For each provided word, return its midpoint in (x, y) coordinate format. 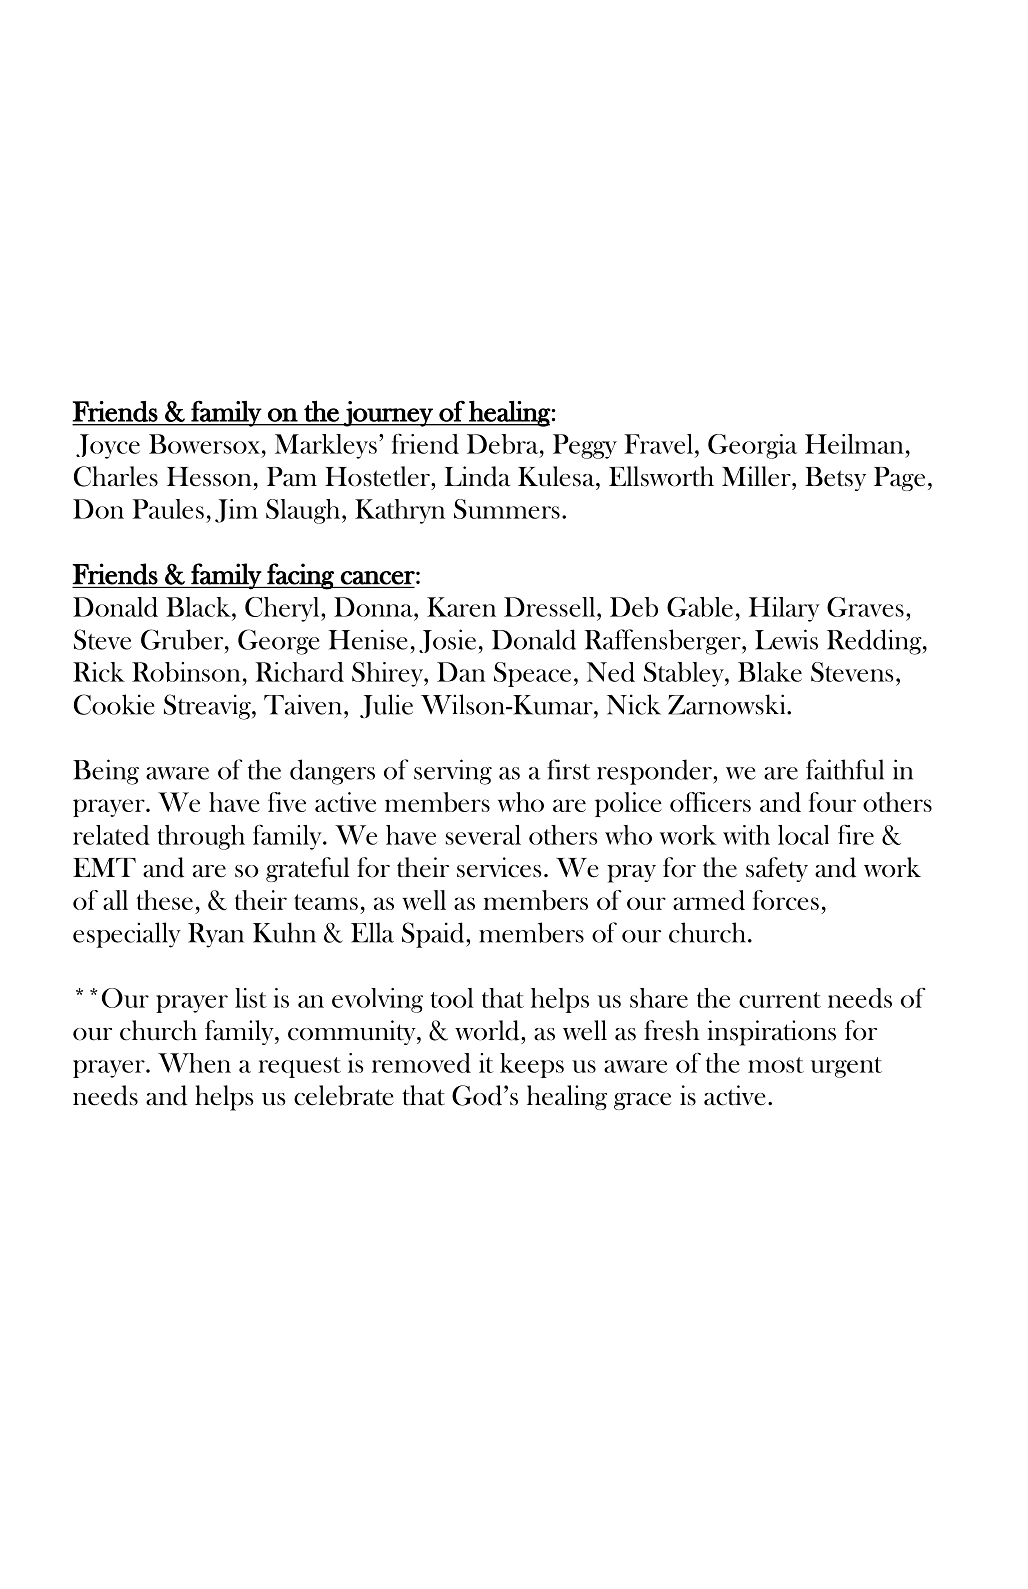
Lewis (786, 639)
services (499, 867)
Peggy (585, 446)
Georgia (752, 446)
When (194, 1063)
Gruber (183, 639)
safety (777, 869)
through (201, 837)
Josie (449, 641)
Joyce (108, 446)
